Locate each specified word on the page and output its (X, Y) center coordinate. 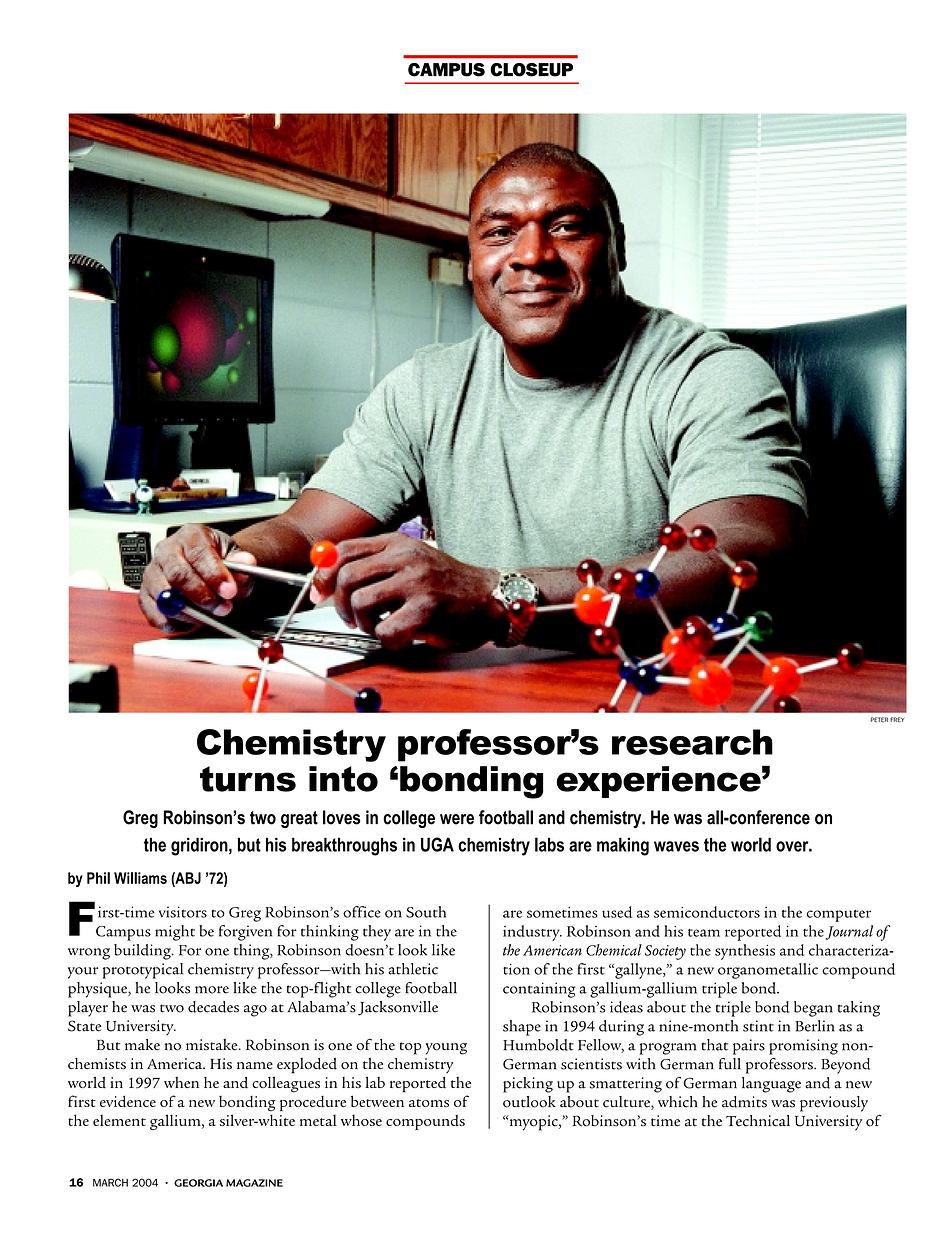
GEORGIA (198, 1183)
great (299, 819)
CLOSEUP (531, 70)
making (623, 846)
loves (341, 817)
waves (676, 846)
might (175, 933)
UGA (437, 844)
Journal (849, 932)
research (692, 742)
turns (248, 779)
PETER (879, 719)
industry (532, 933)
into (343, 779)
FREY (897, 719)
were (457, 819)
